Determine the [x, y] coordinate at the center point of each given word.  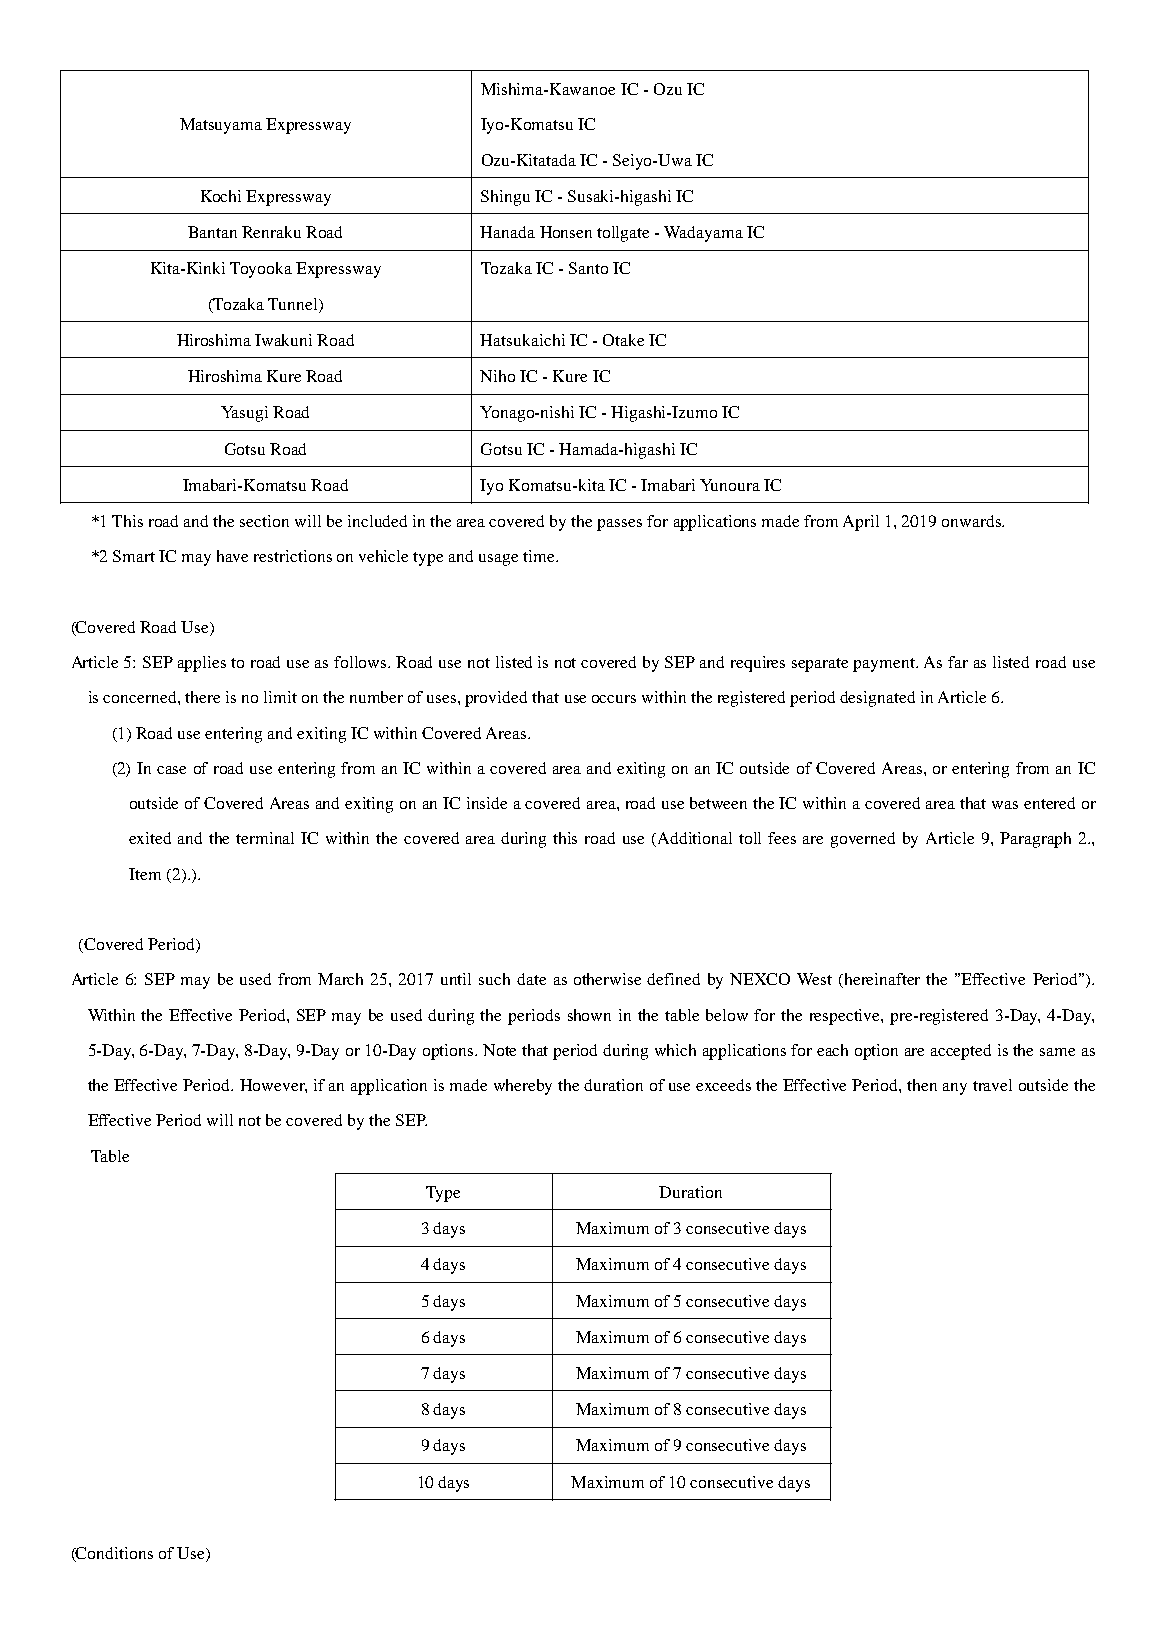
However [273, 1086]
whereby [523, 1087]
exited [150, 838]
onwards [972, 521]
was [1005, 805]
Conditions [113, 1554]
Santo [588, 268]
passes [619, 525]
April [861, 523]
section [264, 521]
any [955, 1089]
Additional [695, 838]
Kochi [221, 196]
